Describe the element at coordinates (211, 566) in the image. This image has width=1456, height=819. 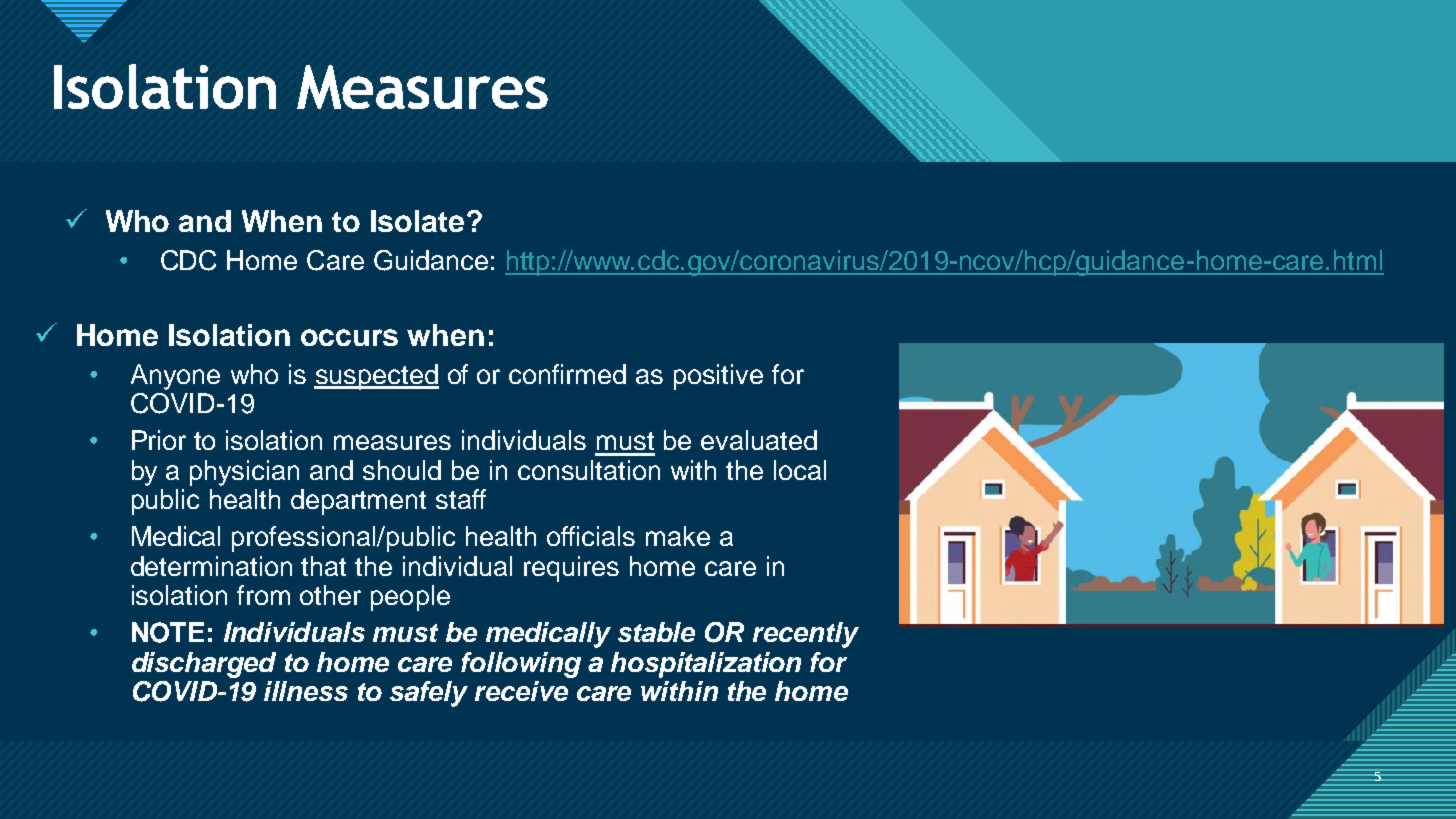
I see `determination` at that location.
